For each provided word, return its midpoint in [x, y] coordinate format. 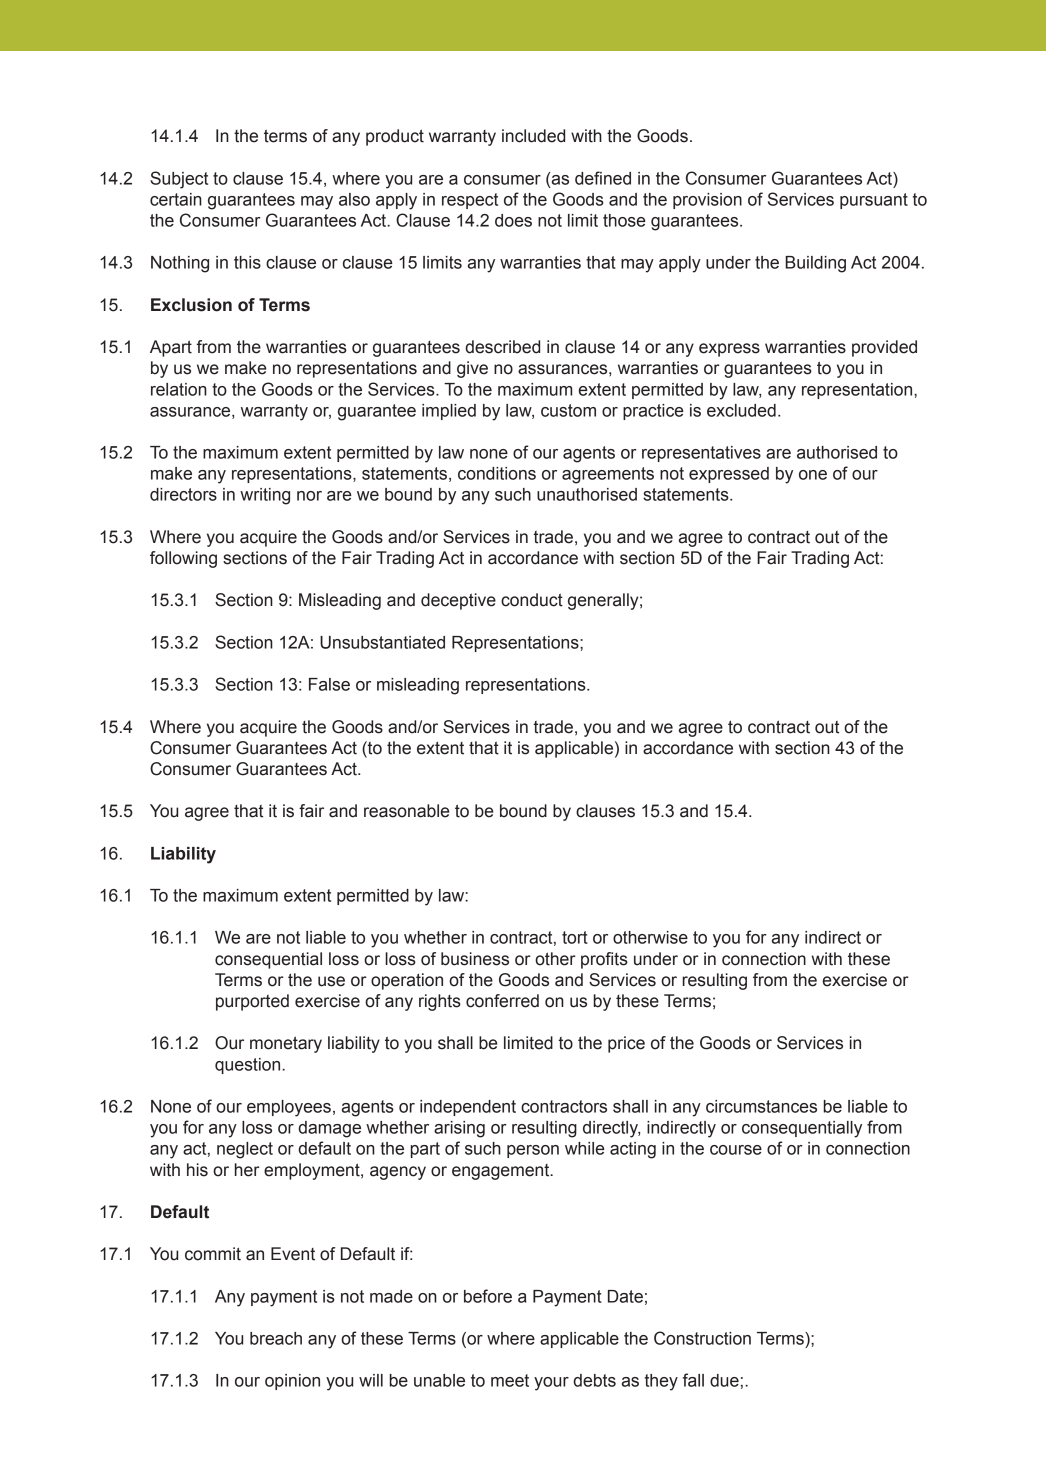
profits [604, 960]
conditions [497, 473]
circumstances [761, 1106]
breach [276, 1338]
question [249, 1066]
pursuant [874, 201]
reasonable [406, 811]
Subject [179, 180]
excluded [741, 410]
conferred [502, 1001]
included [533, 136]
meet [510, 1380]
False [329, 684]
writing [265, 496]
